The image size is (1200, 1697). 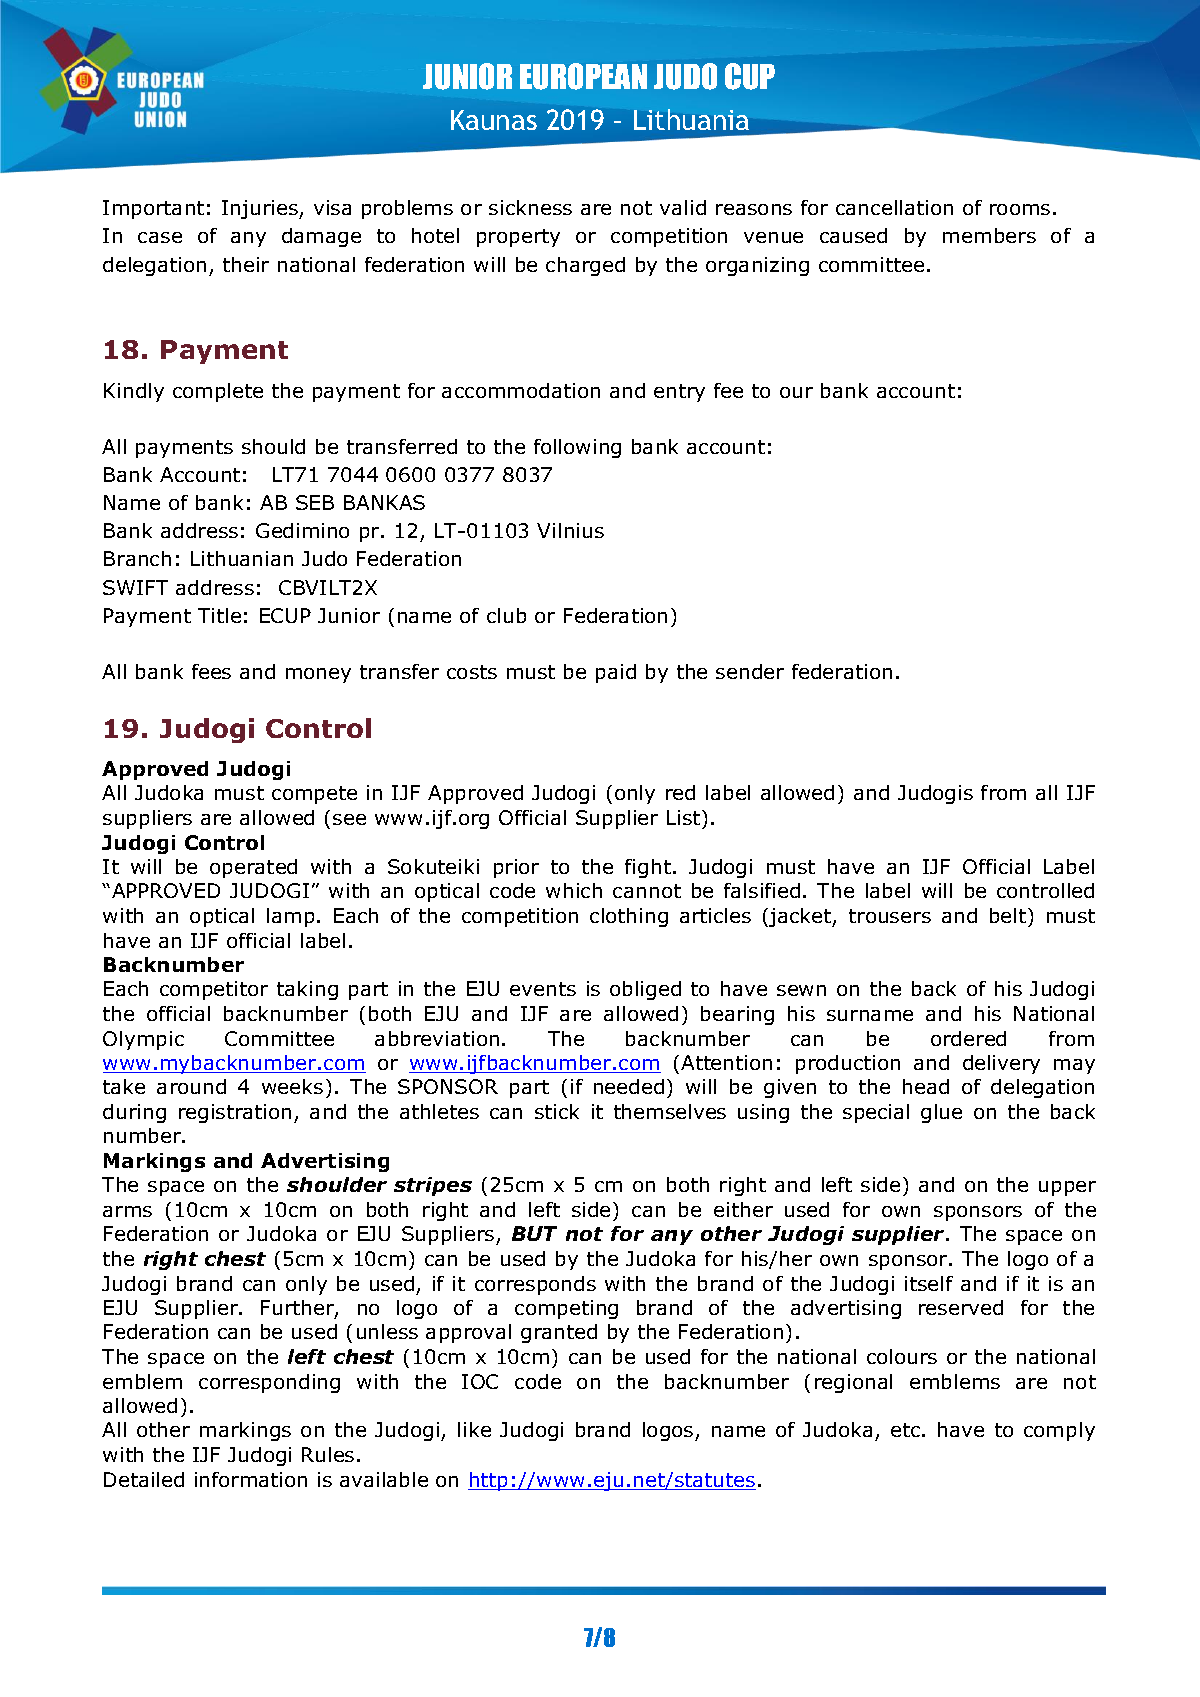 I want to click on belt, so click(x=1008, y=915).
